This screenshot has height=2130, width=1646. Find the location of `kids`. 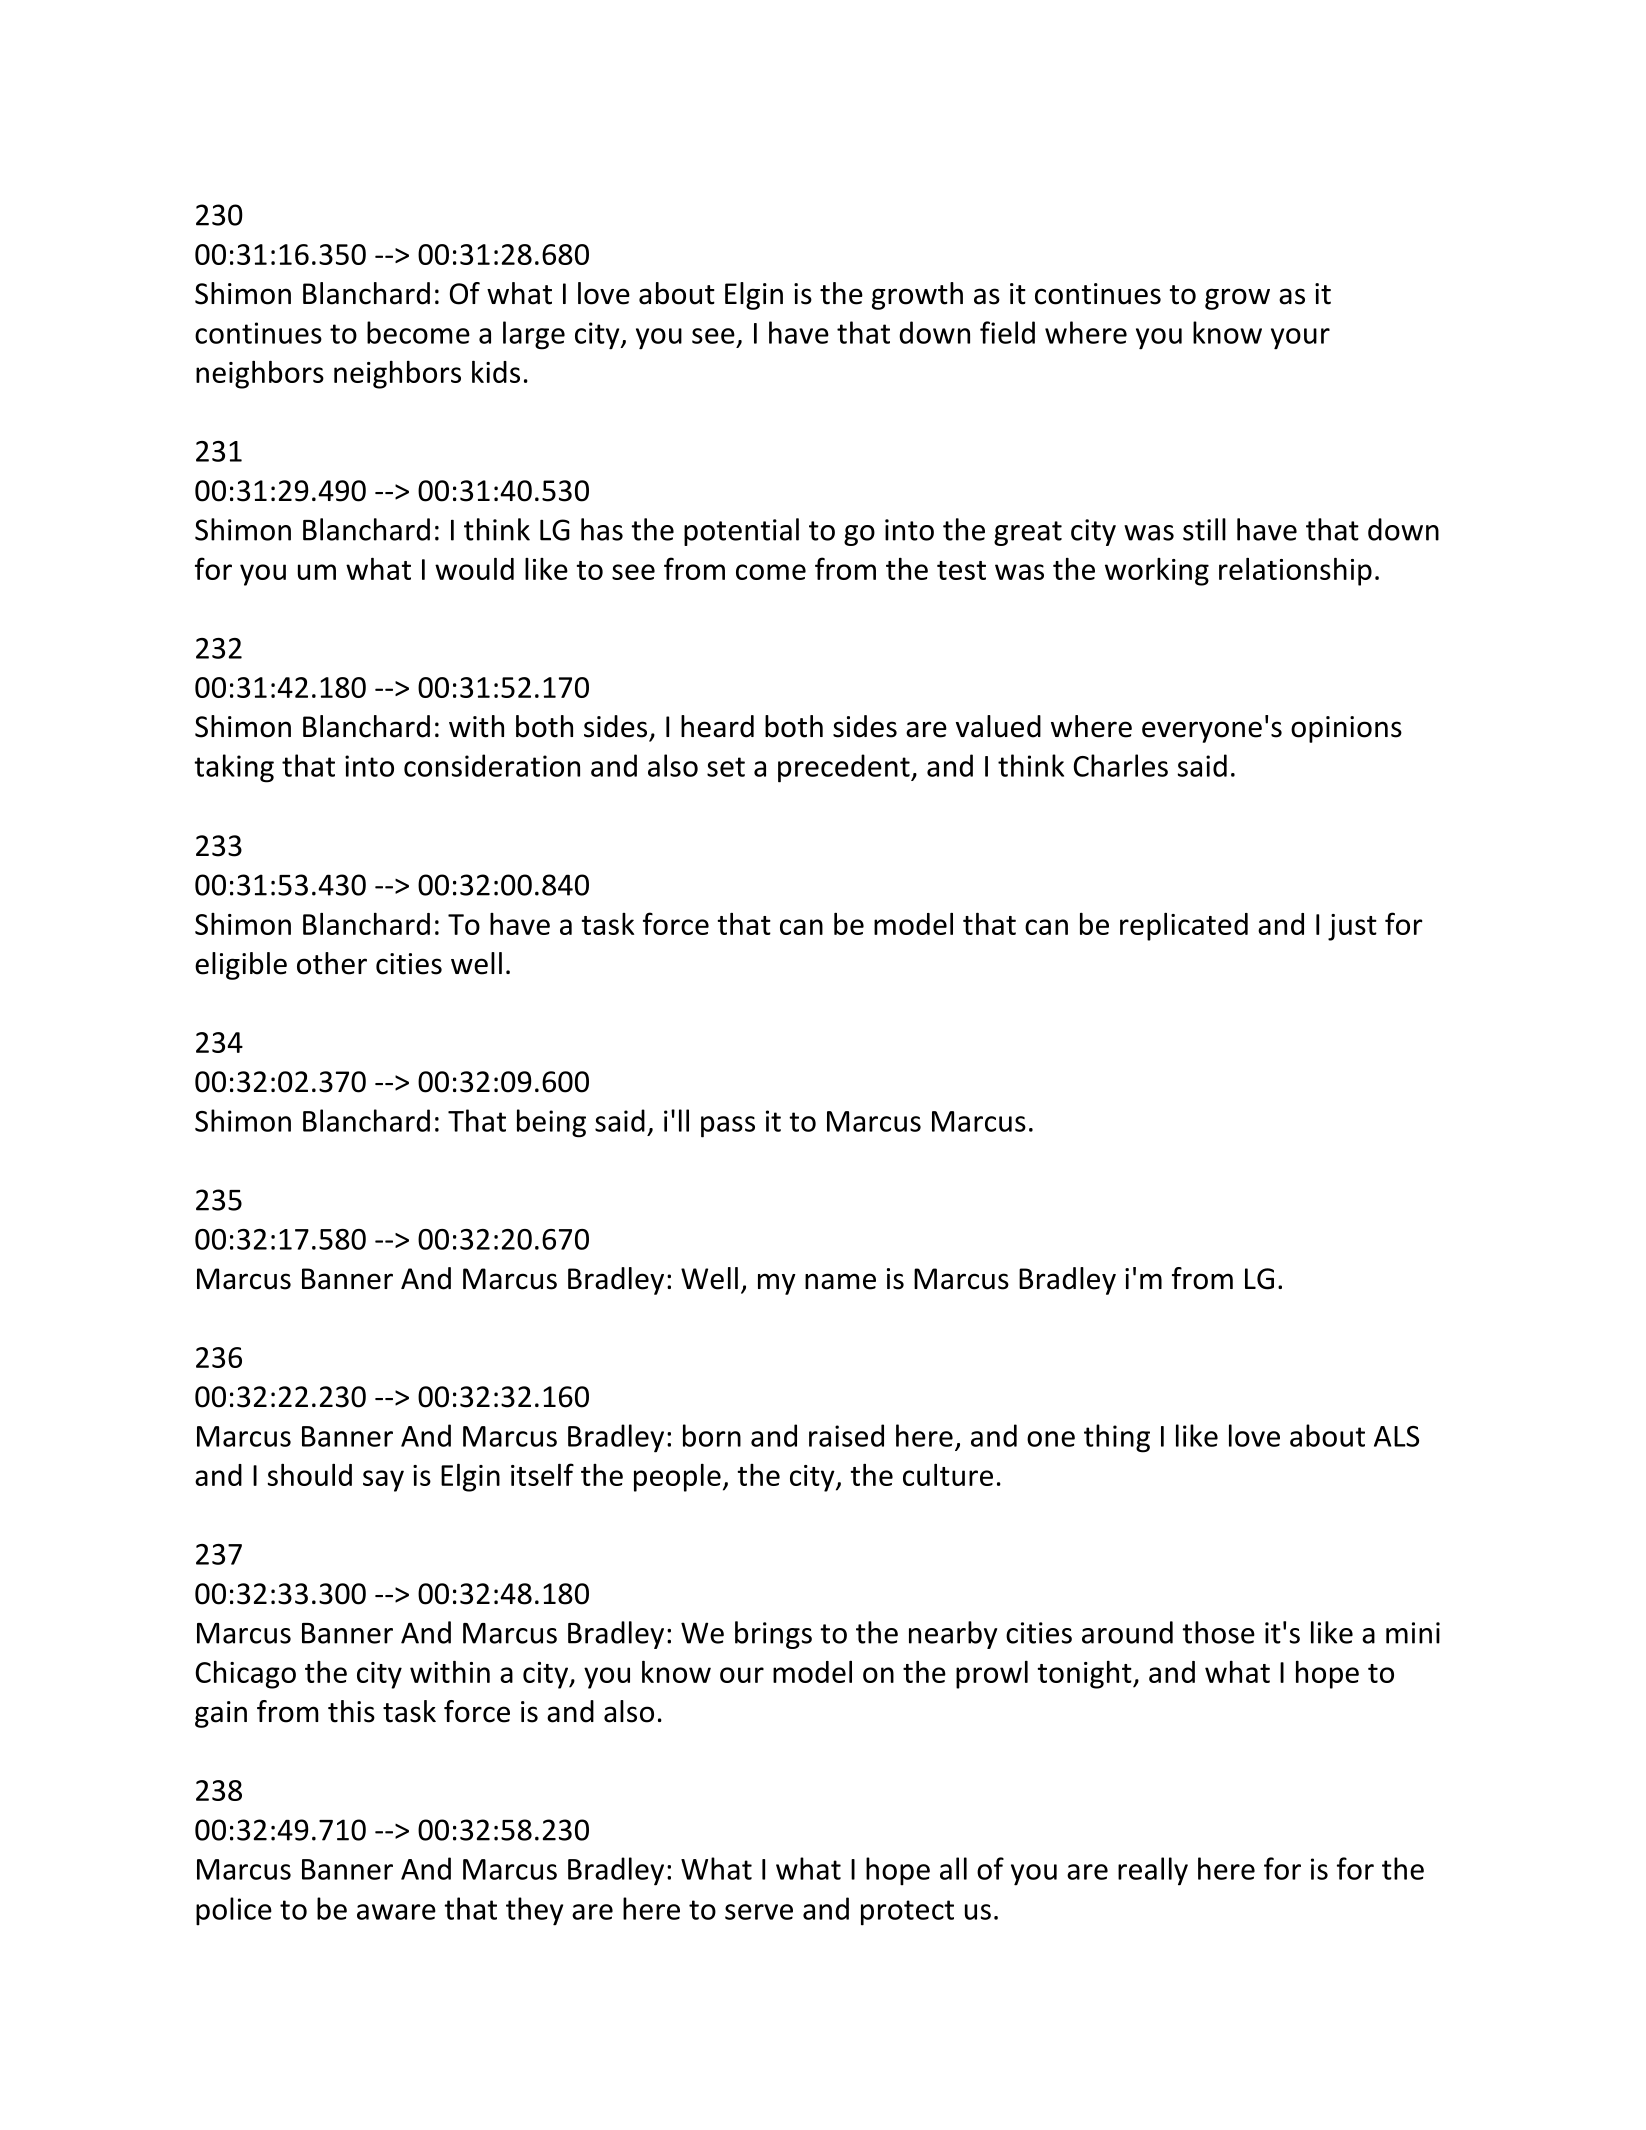

kids is located at coordinates (496, 372).
